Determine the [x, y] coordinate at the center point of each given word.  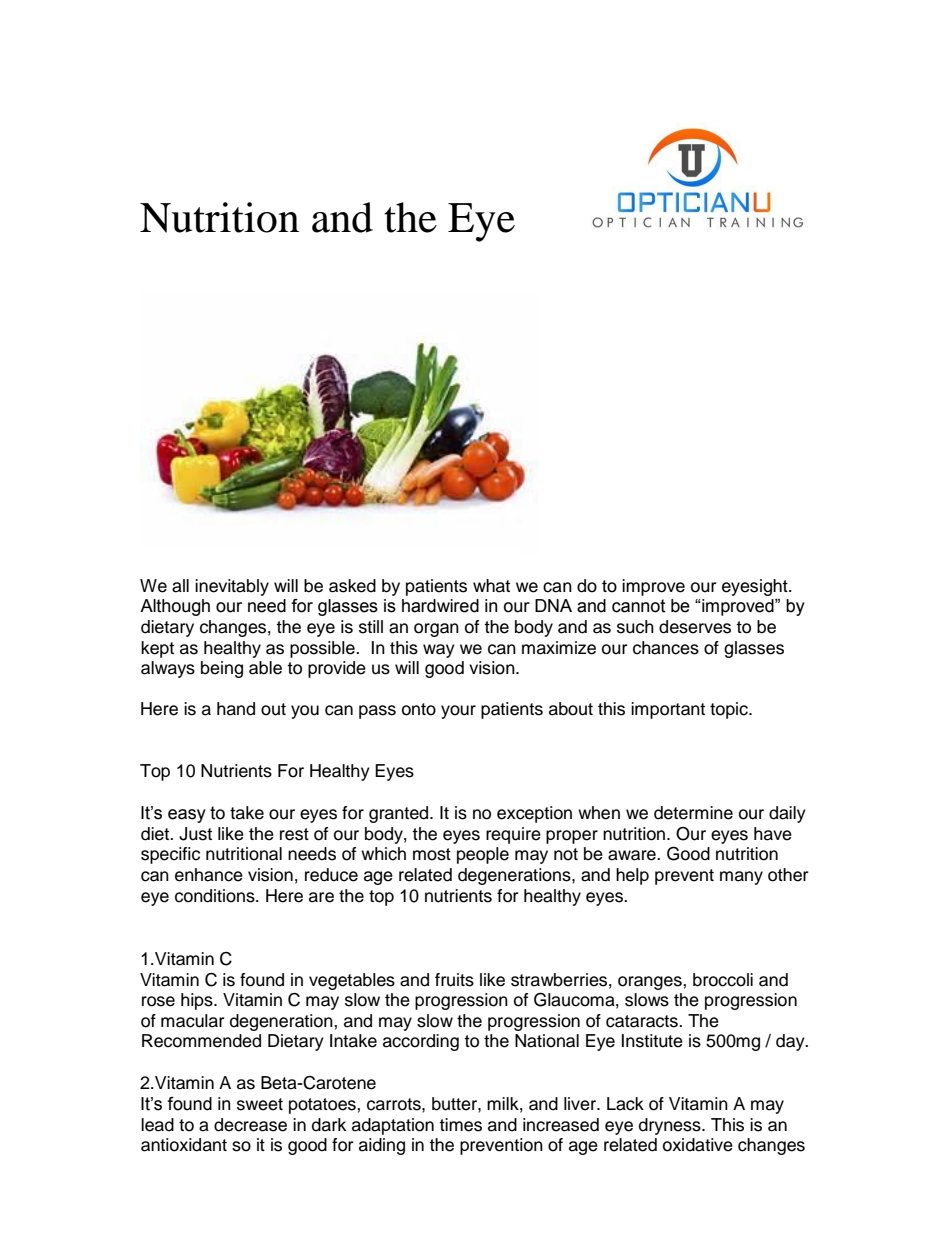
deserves [695, 627]
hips [198, 1001]
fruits [454, 980]
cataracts [643, 1021]
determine [693, 813]
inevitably [232, 587]
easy [187, 816]
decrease [250, 1125]
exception [534, 814]
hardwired [440, 606]
